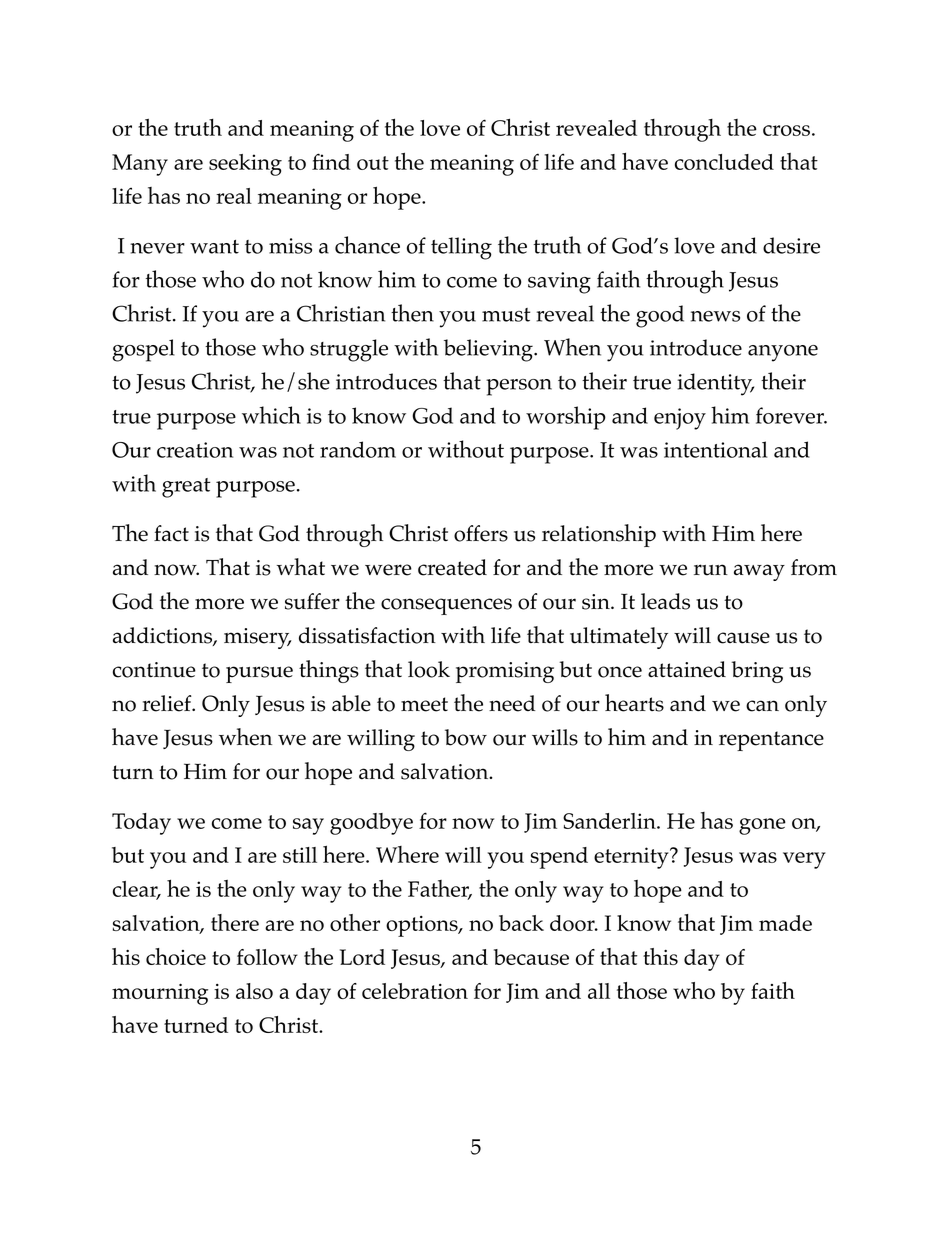  I want to click on created, so click(452, 567).
